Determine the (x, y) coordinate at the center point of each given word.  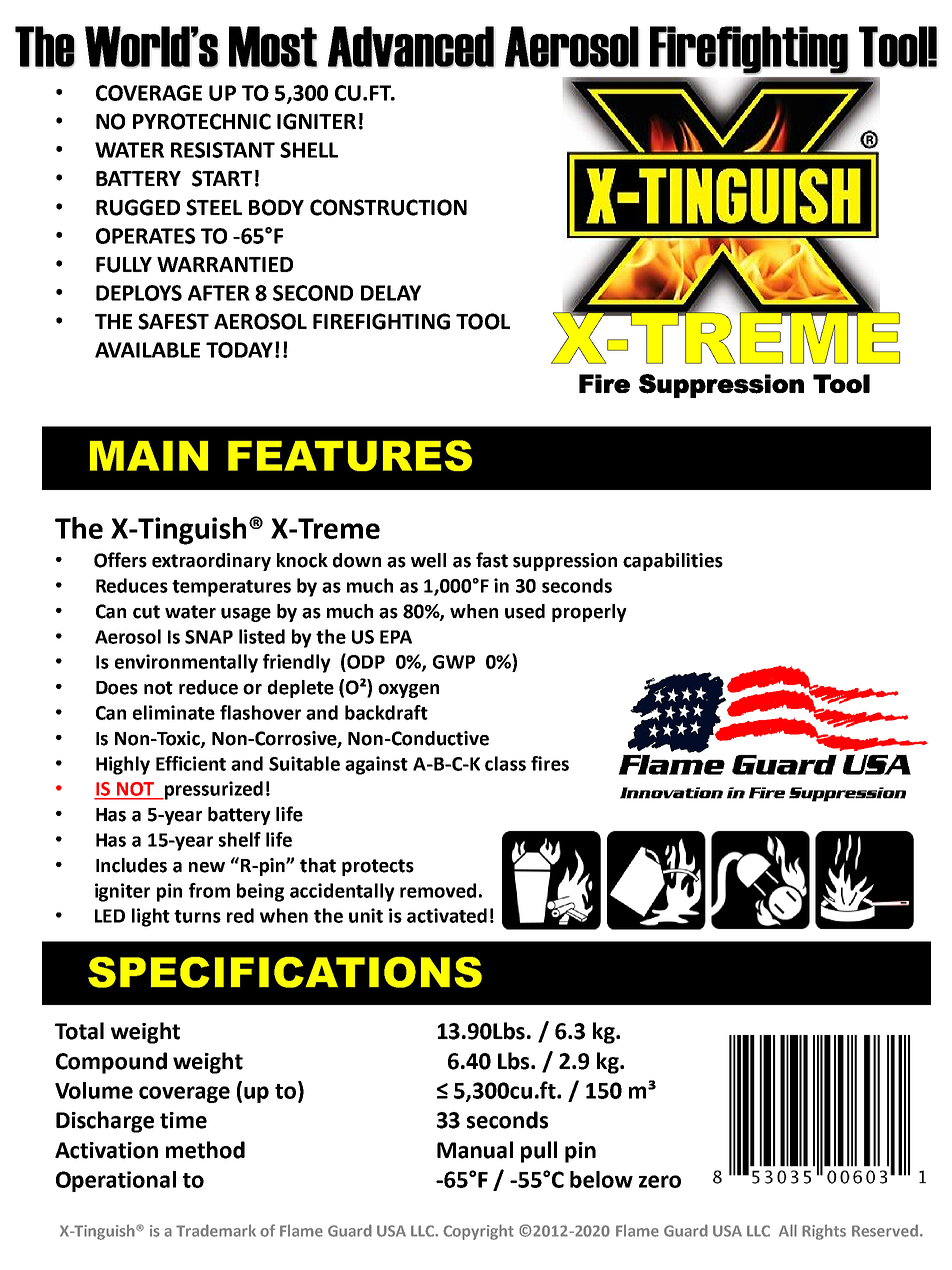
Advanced (411, 46)
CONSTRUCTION (388, 207)
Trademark (216, 1230)
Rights (824, 1232)
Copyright (478, 1232)
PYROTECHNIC (202, 121)
